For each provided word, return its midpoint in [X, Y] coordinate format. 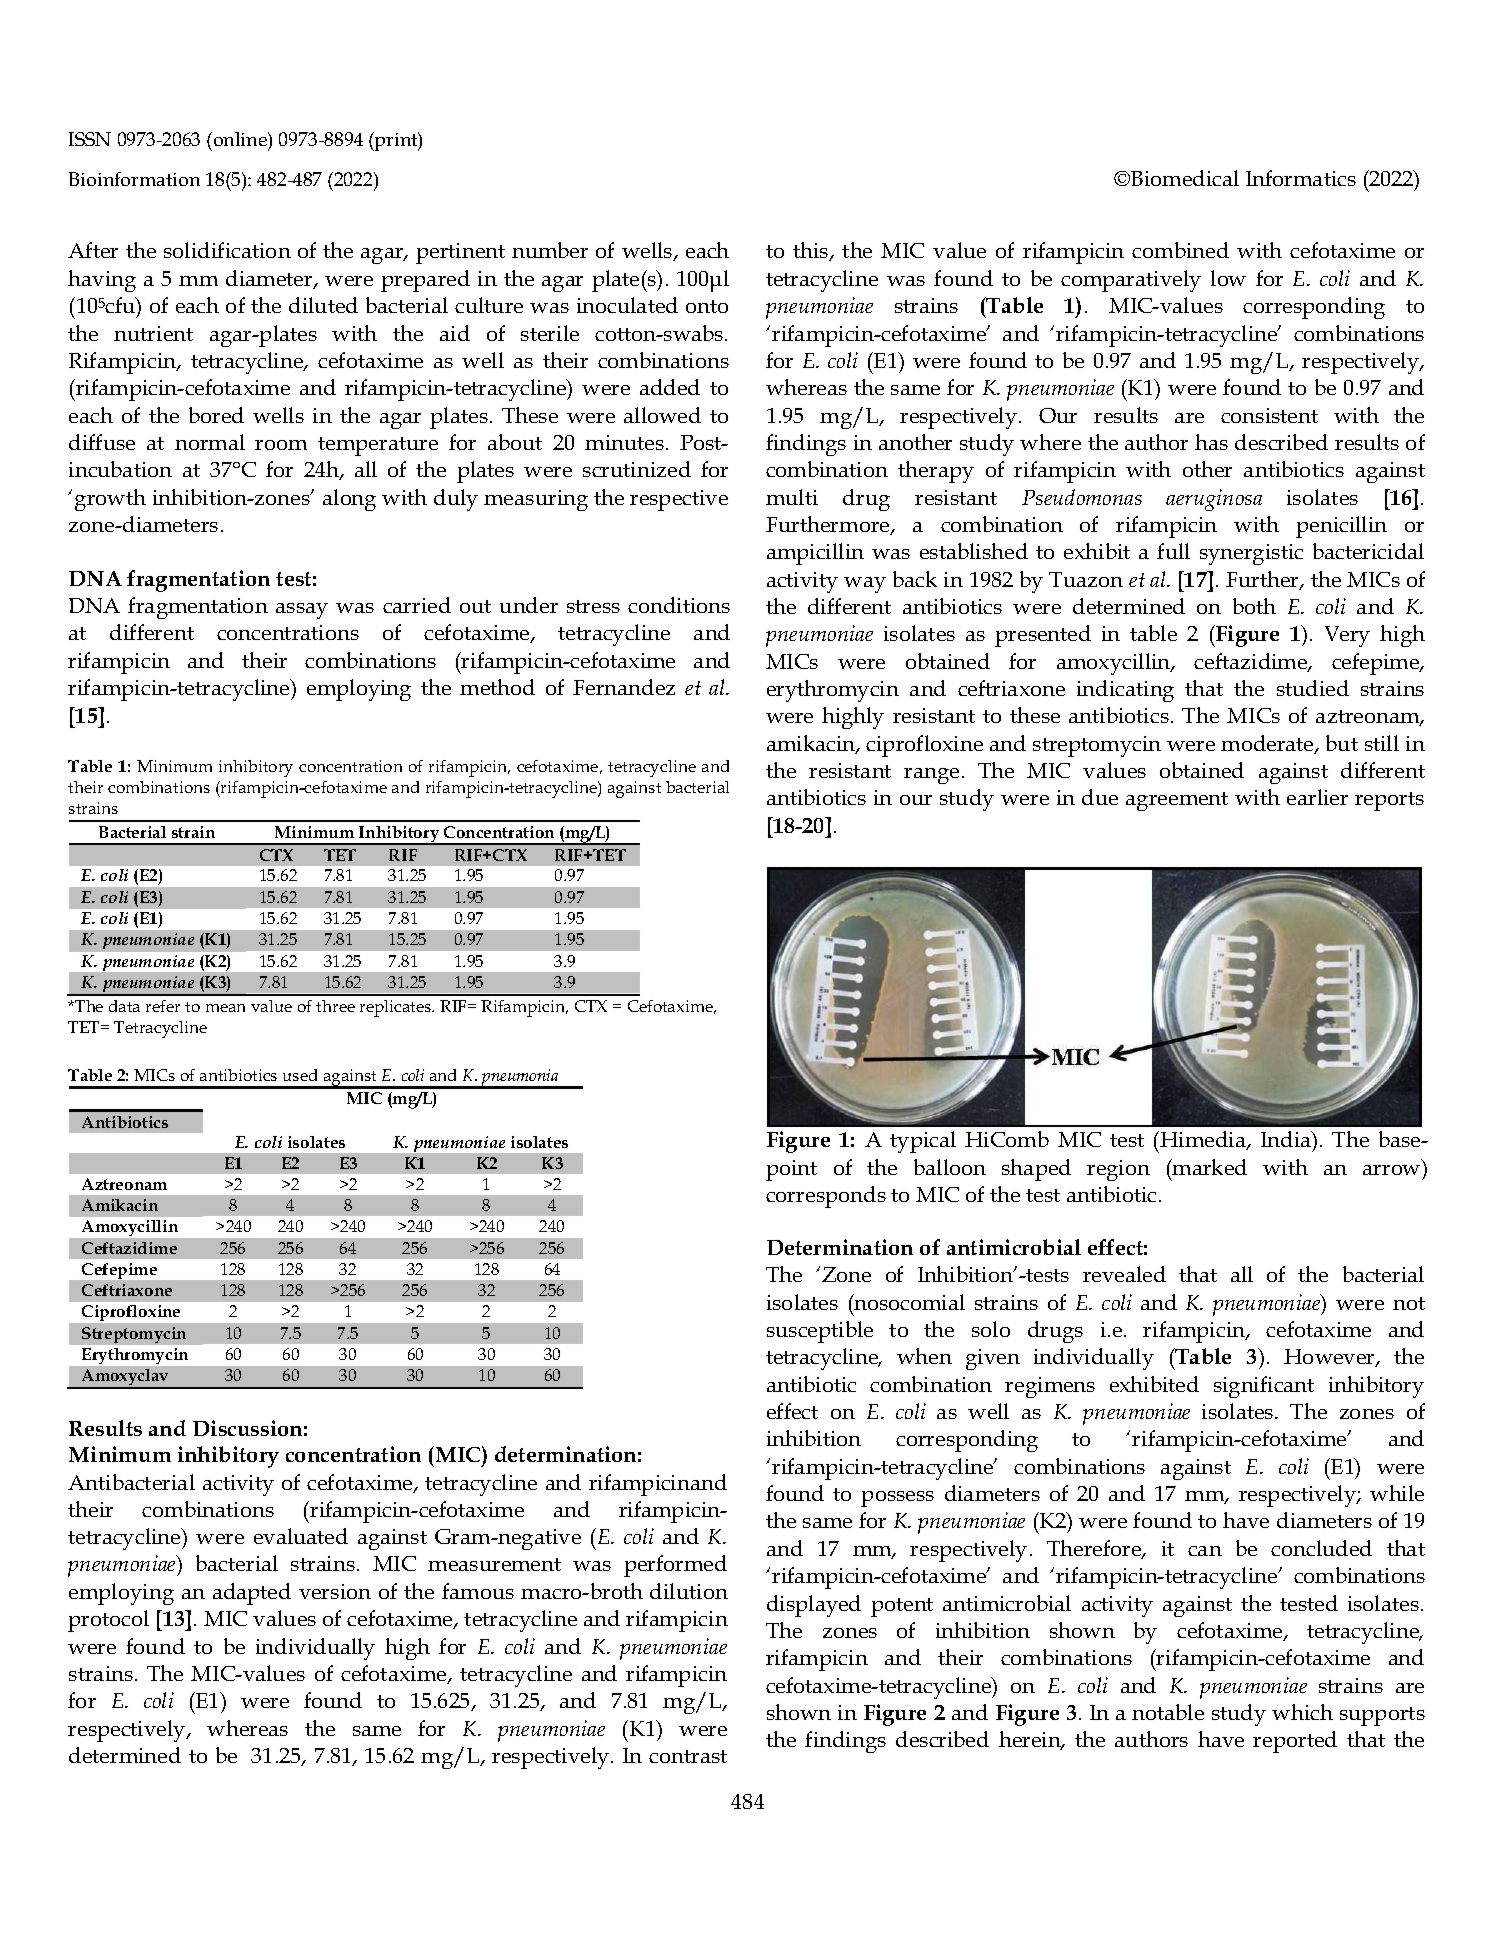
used [300, 1075]
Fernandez [624, 687]
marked [1209, 1167]
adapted [252, 1594]
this [812, 251]
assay [302, 611]
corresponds [826, 1197]
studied [1313, 688]
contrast [688, 1756]
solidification [227, 250]
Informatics [1301, 178]
